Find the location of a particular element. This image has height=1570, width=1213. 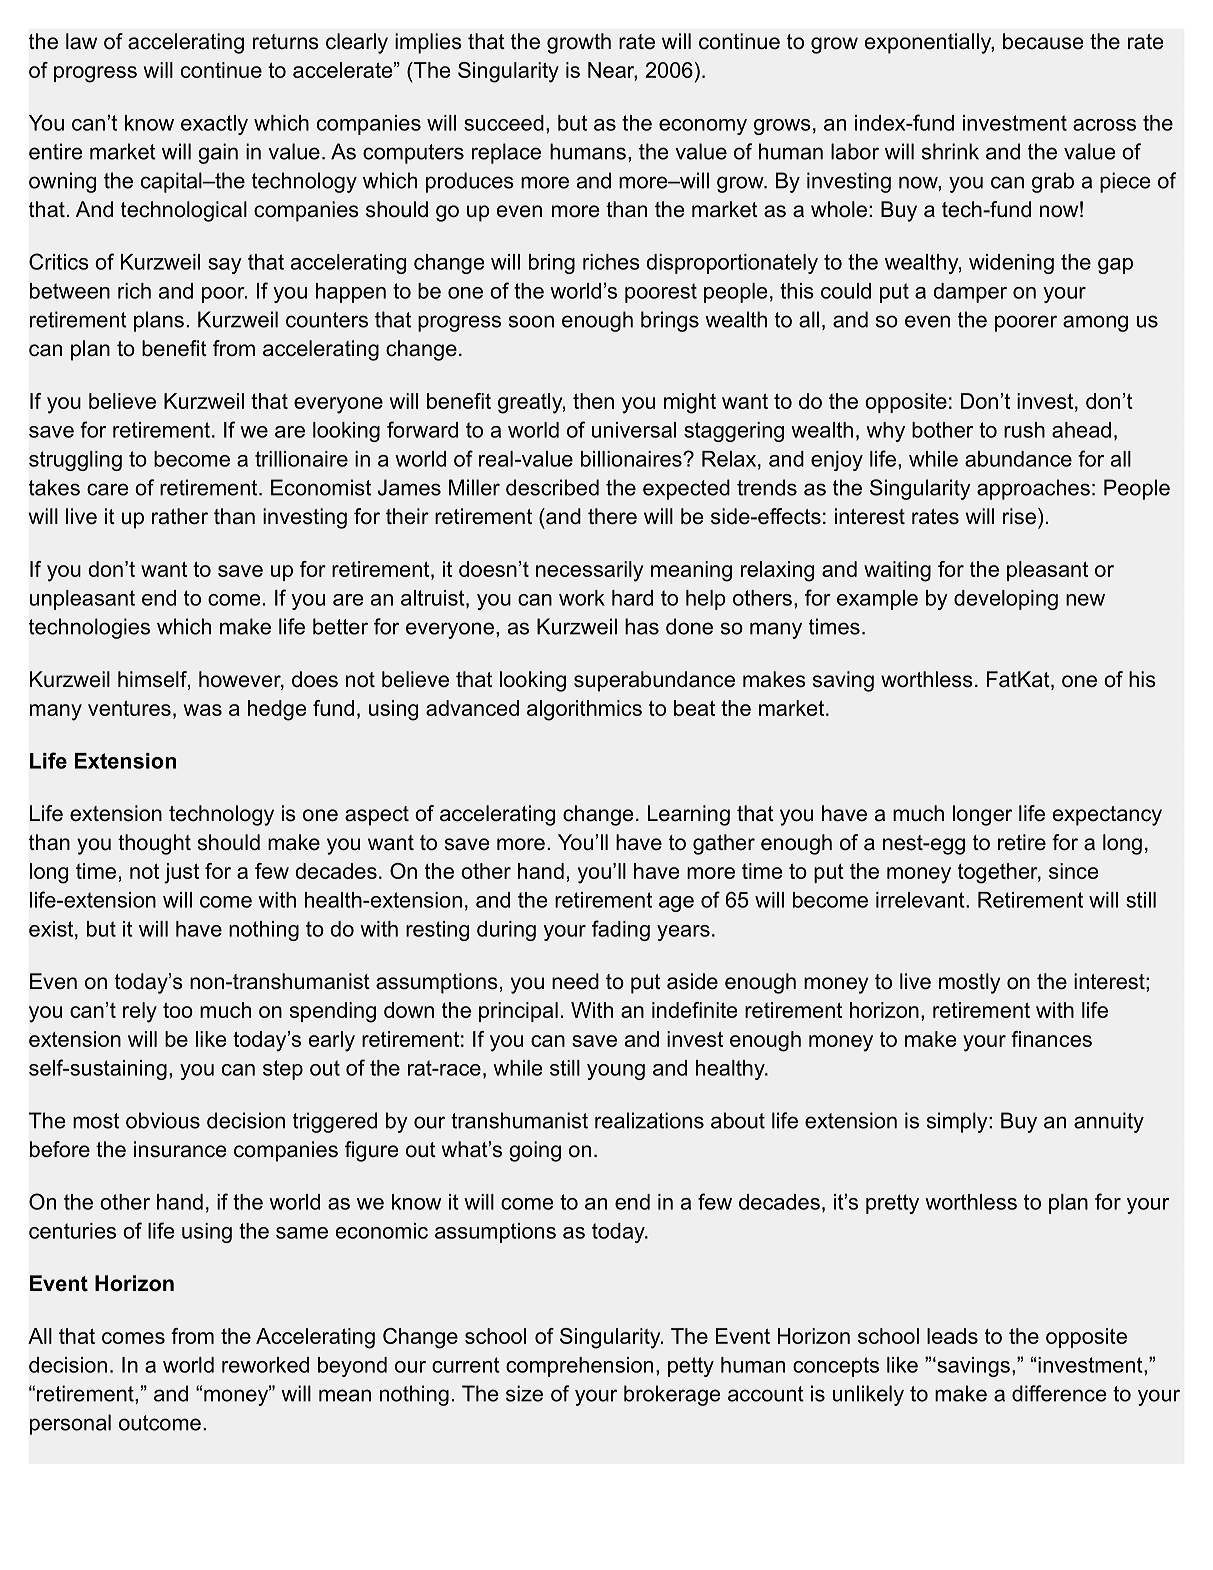

succeed is located at coordinates (504, 123).
